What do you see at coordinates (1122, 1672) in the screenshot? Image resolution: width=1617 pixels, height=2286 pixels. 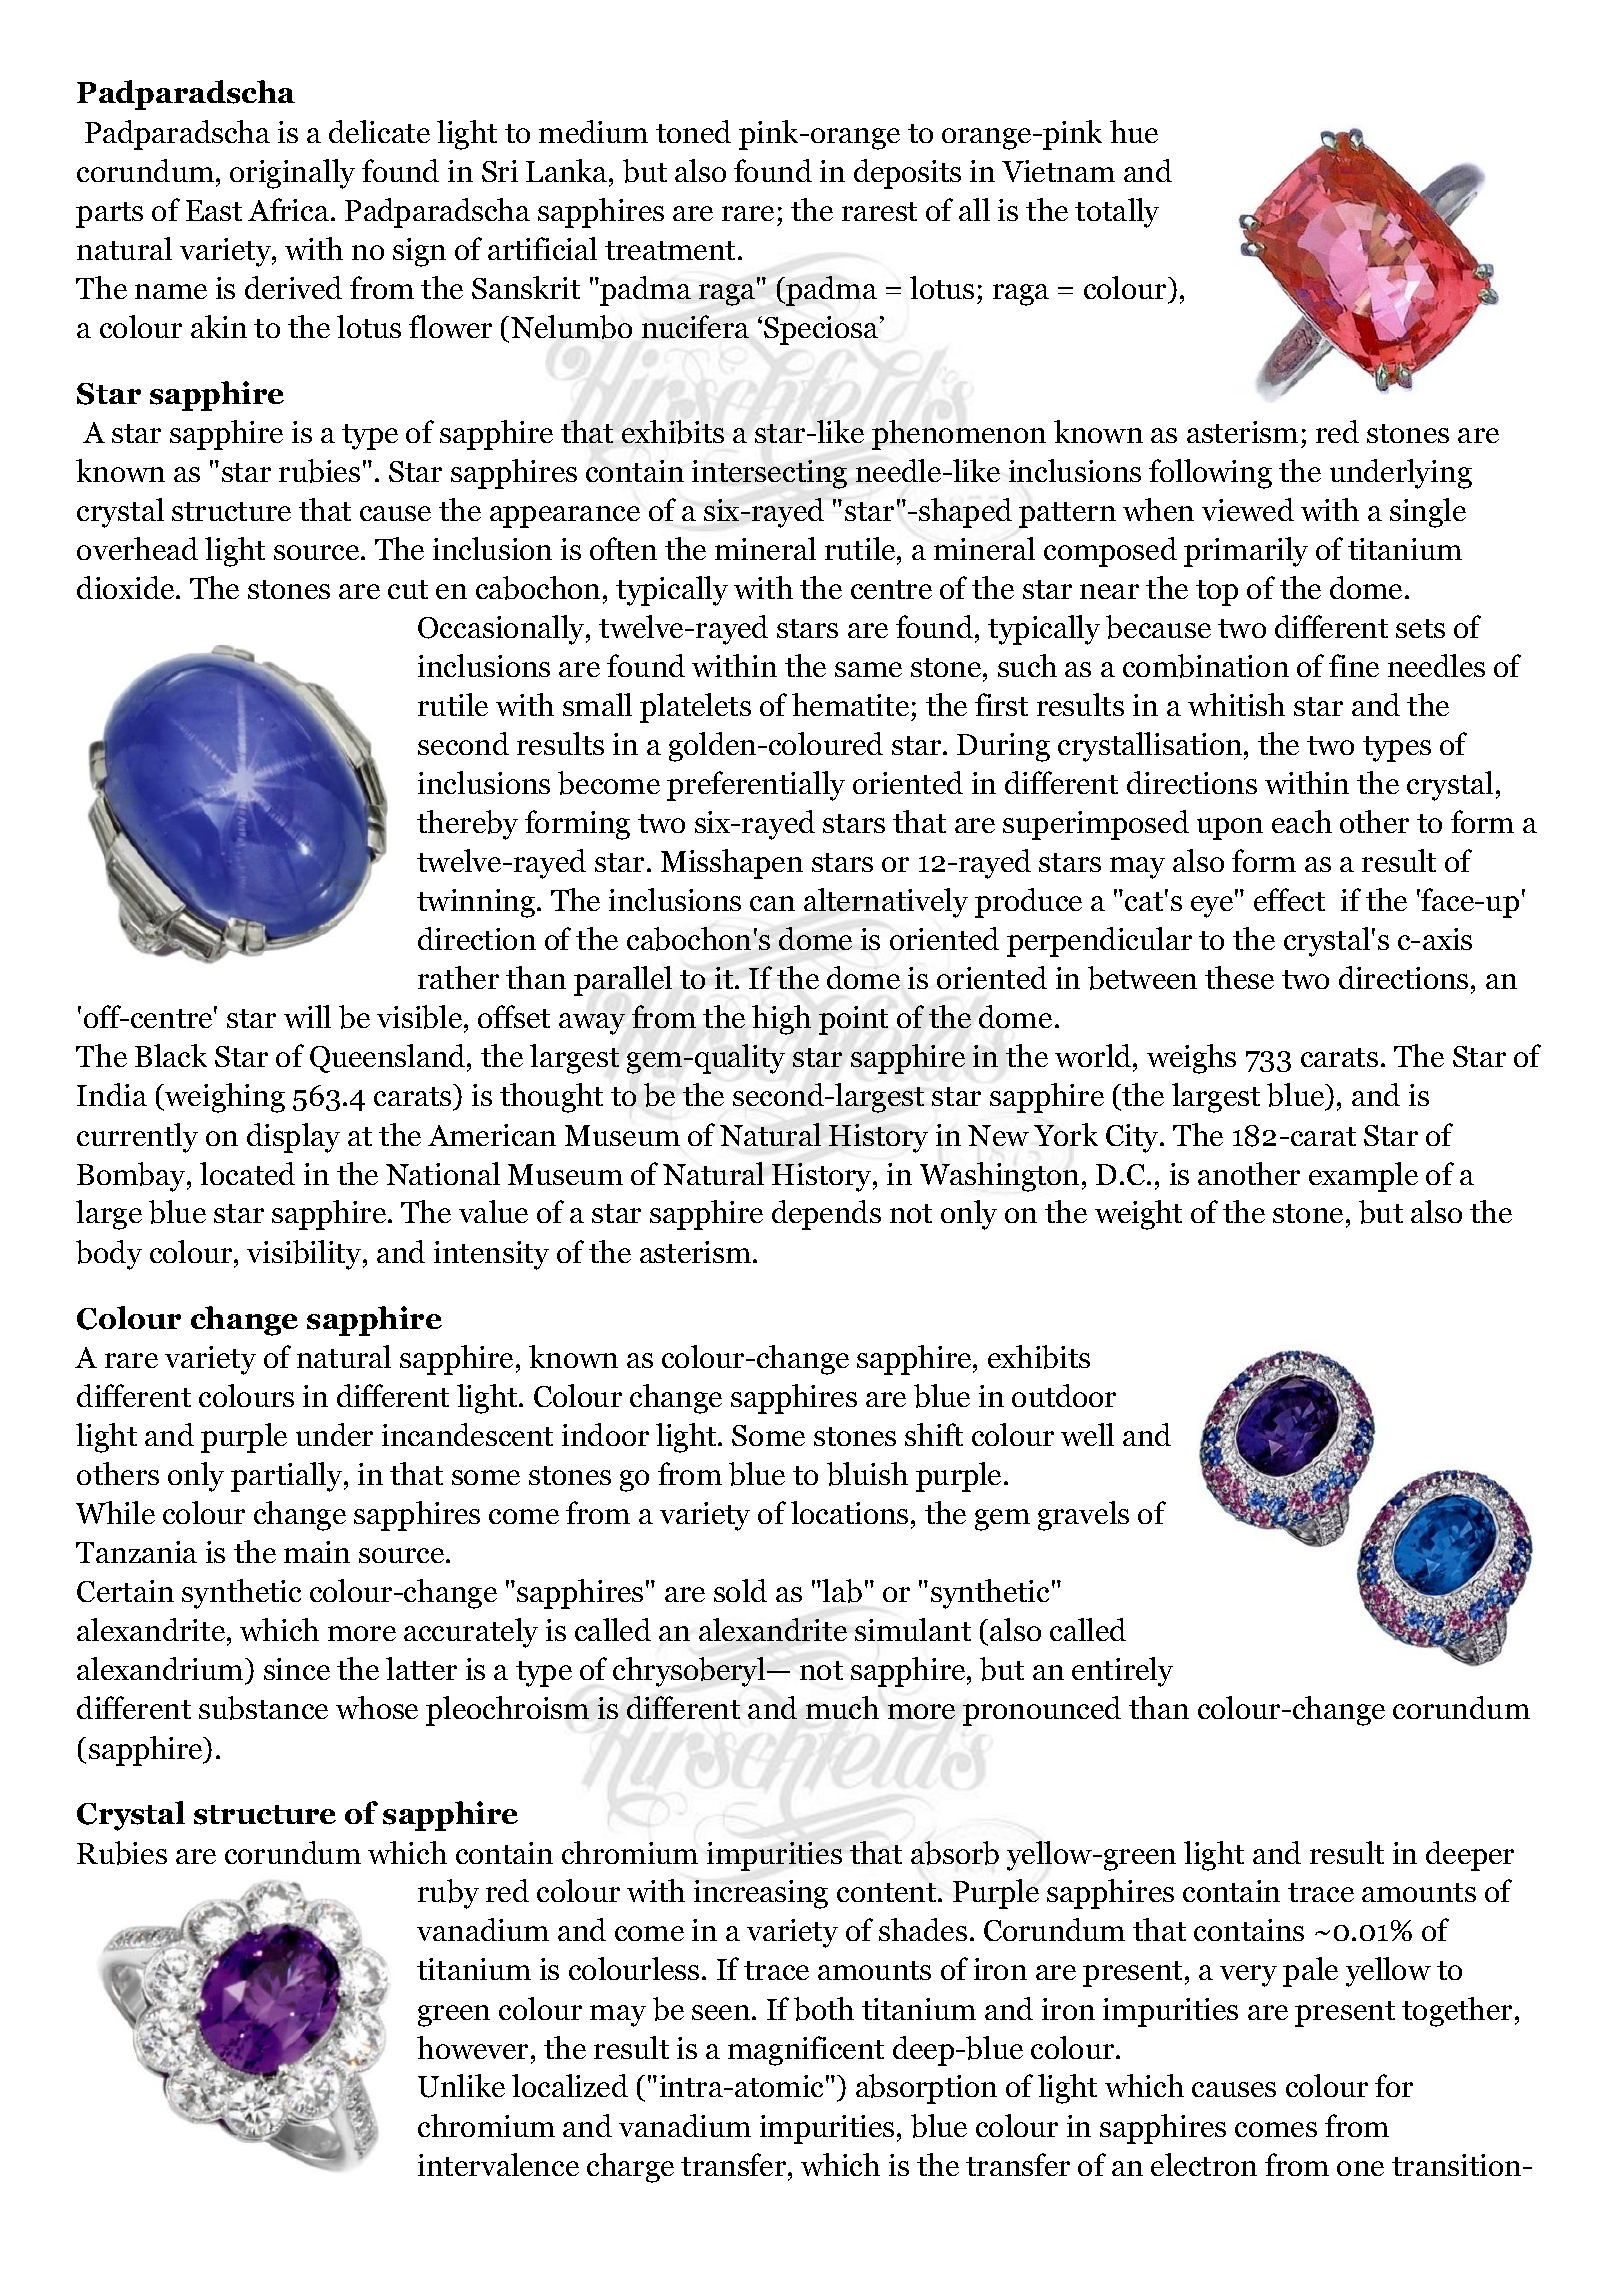 I see `entirely` at bounding box center [1122, 1672].
